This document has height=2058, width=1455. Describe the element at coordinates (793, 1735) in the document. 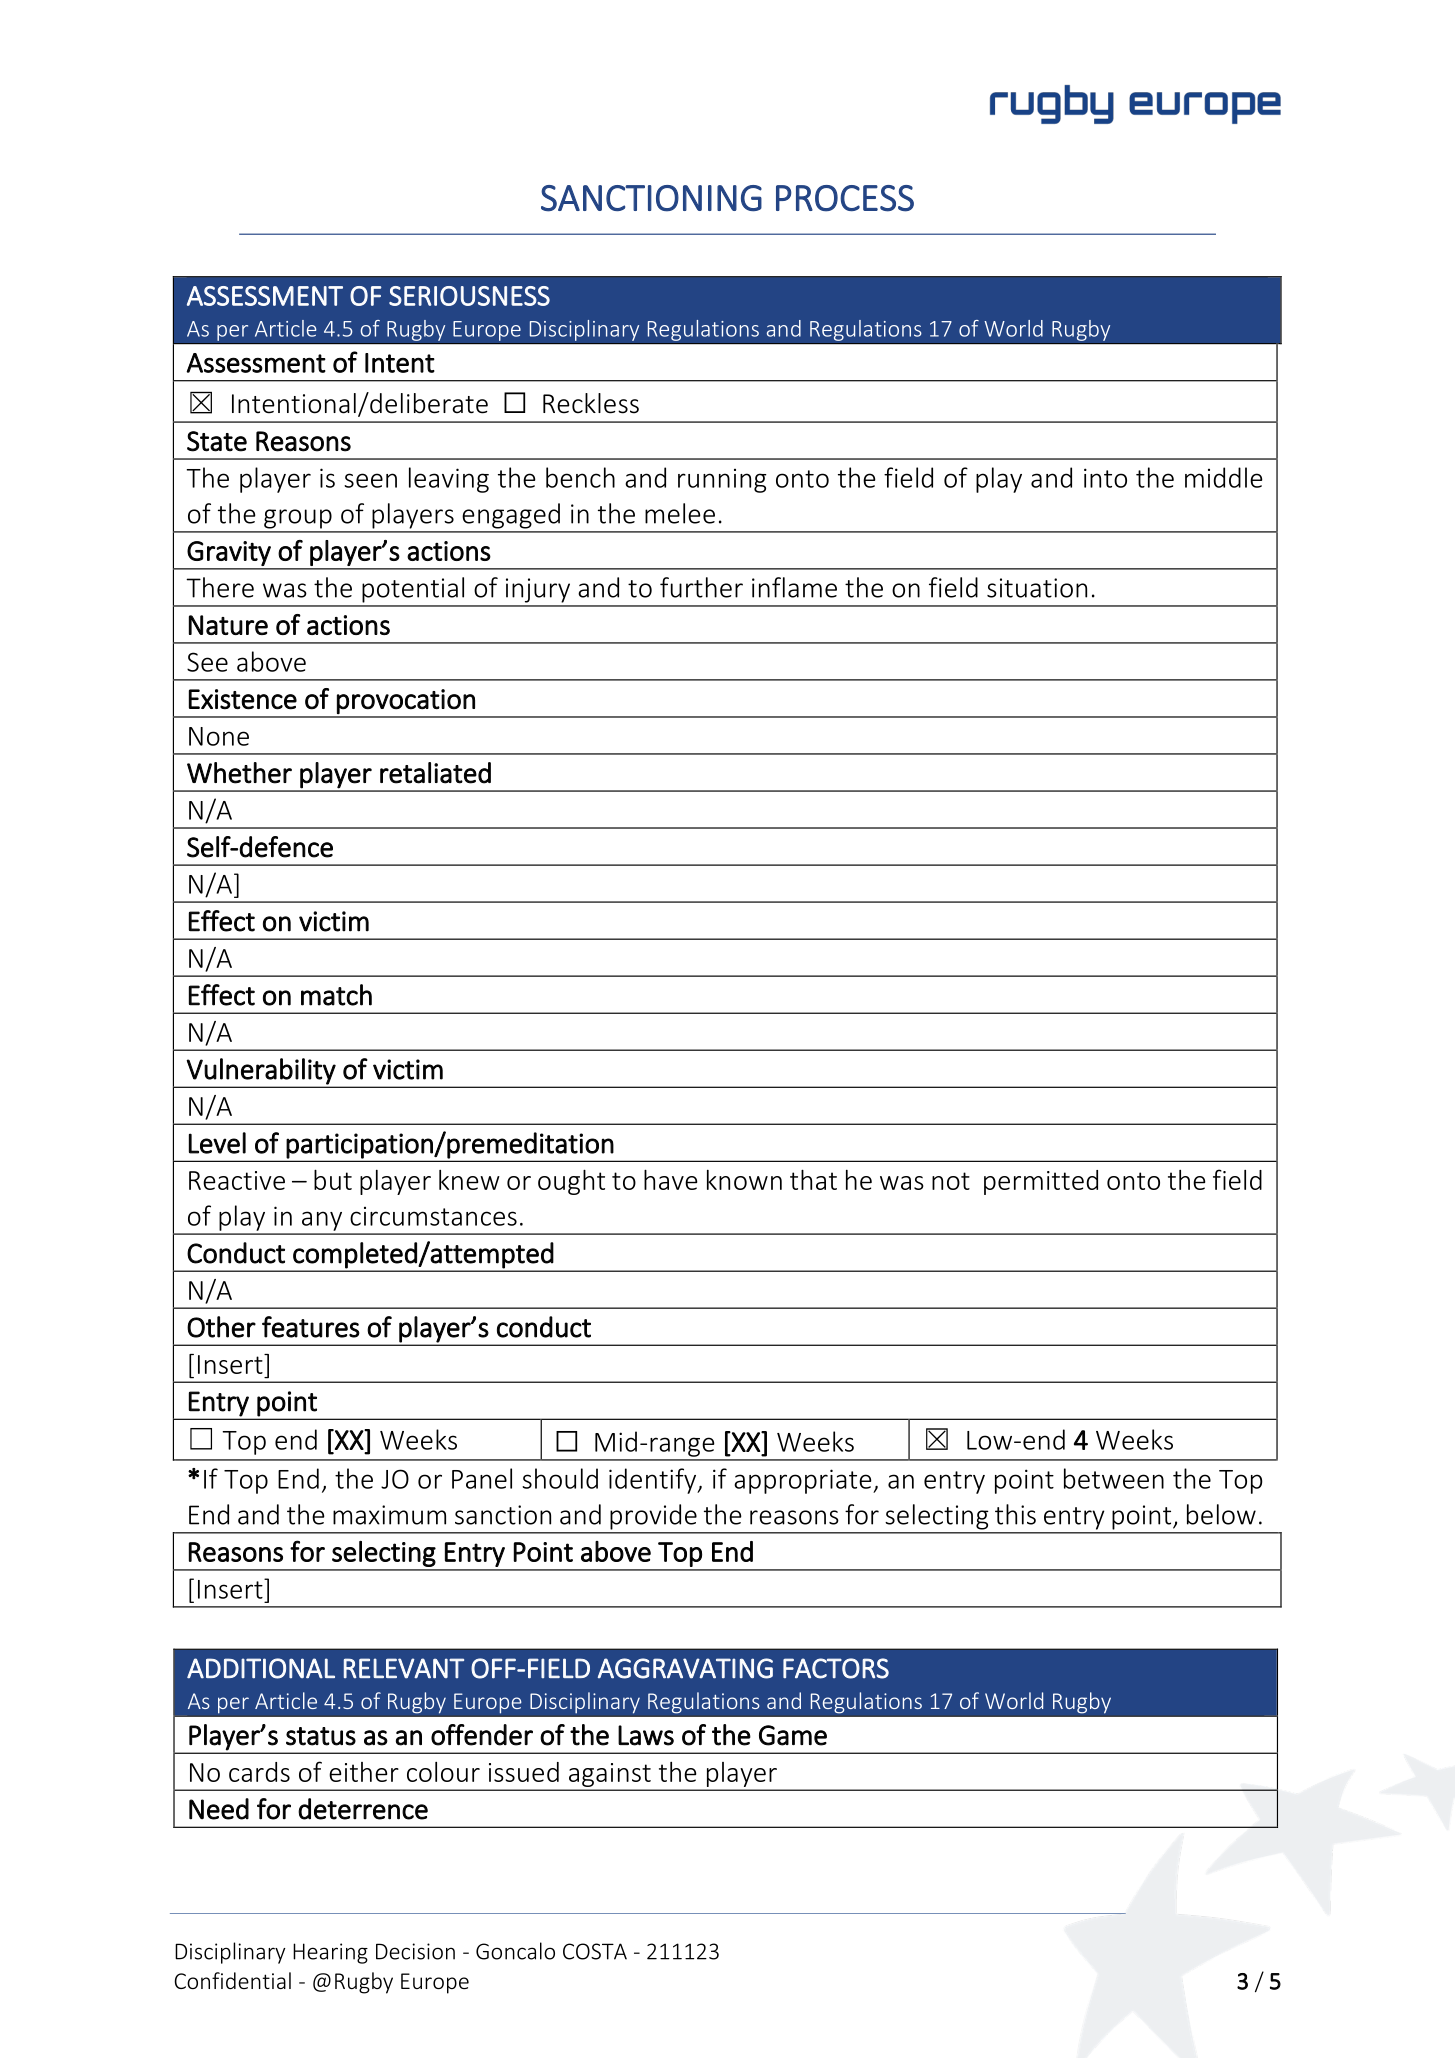

I see `Game` at that location.
